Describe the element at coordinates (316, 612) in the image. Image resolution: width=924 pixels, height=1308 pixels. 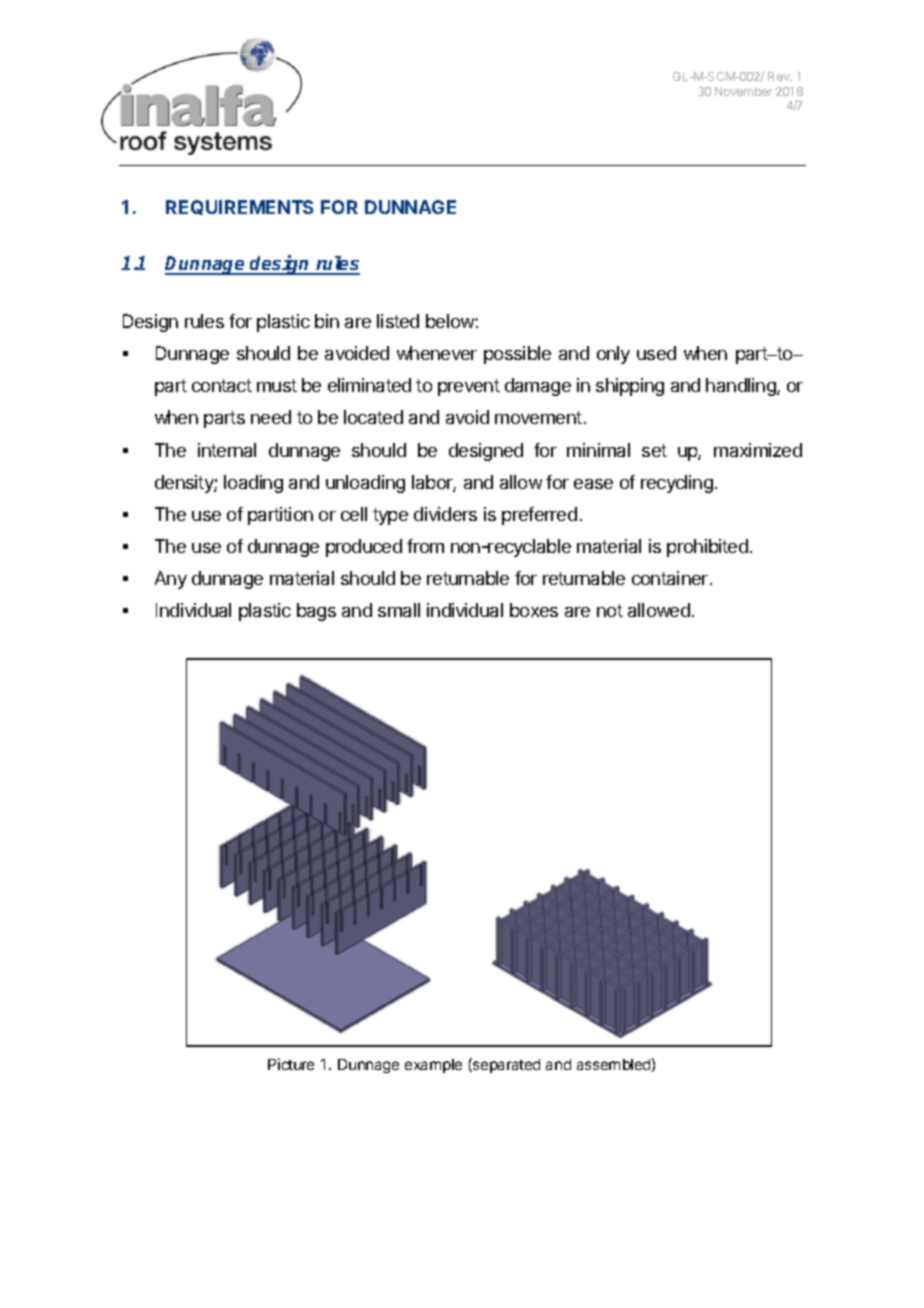
I see `bags` at that location.
